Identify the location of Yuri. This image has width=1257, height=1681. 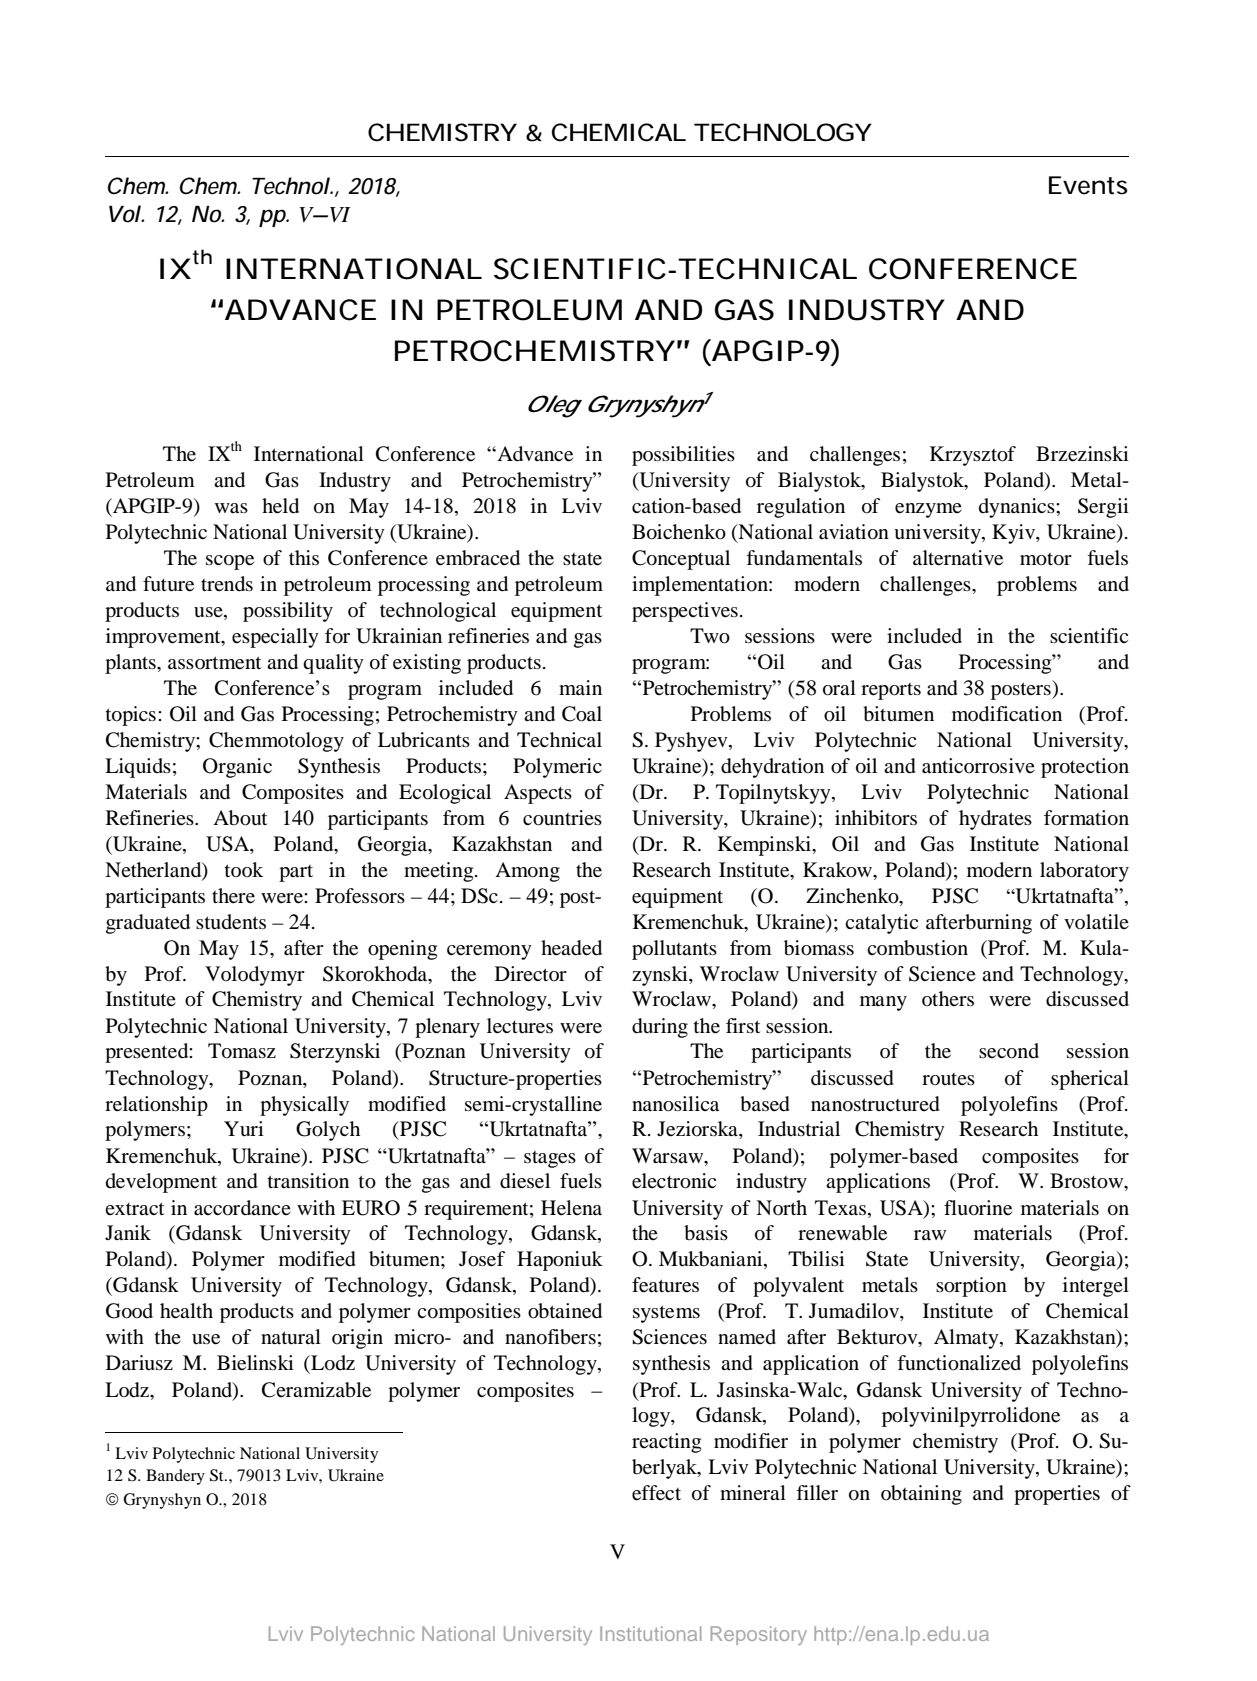
(244, 1128).
